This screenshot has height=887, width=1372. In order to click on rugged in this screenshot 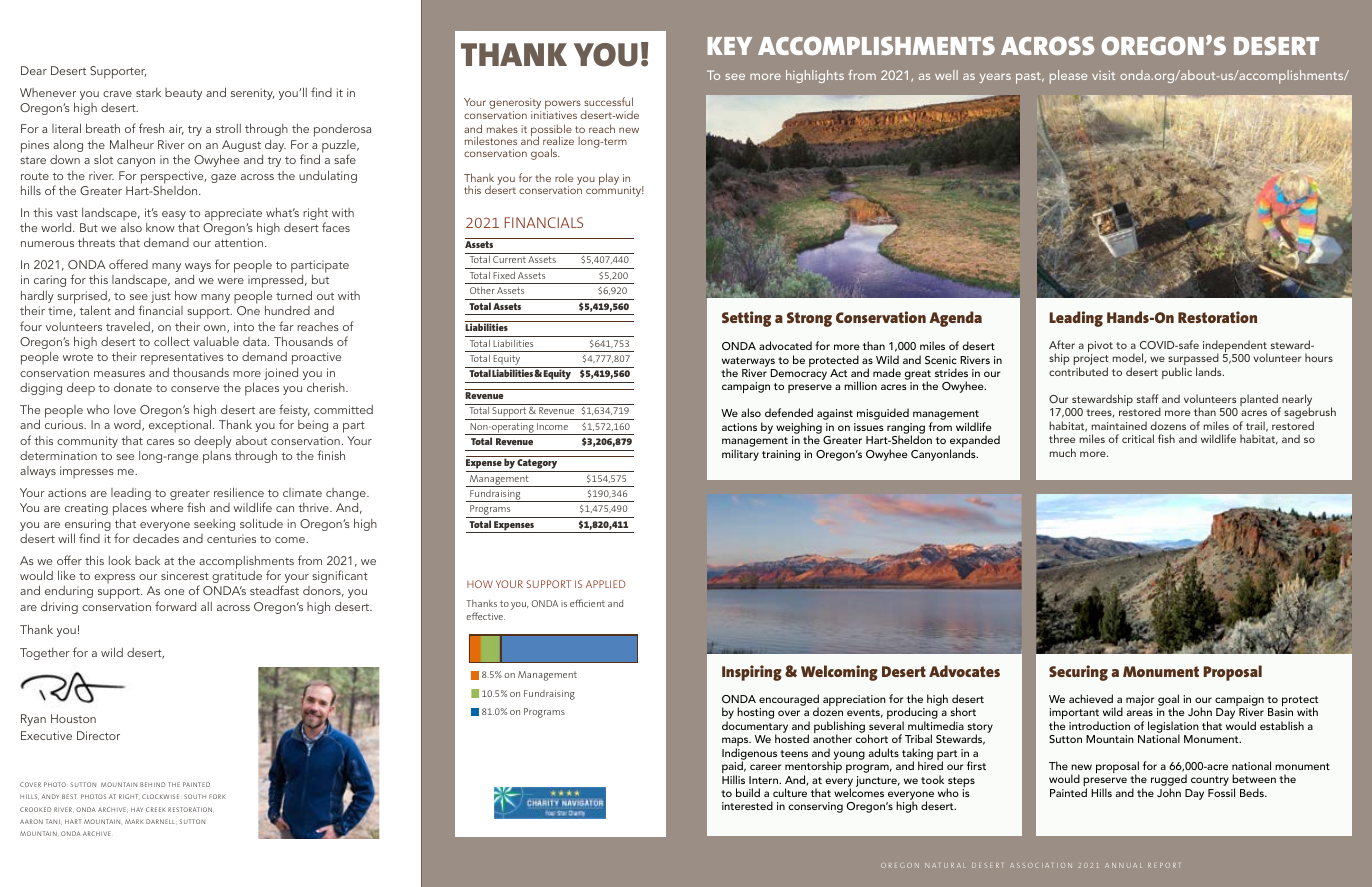, I will do `click(1169, 781)`.
